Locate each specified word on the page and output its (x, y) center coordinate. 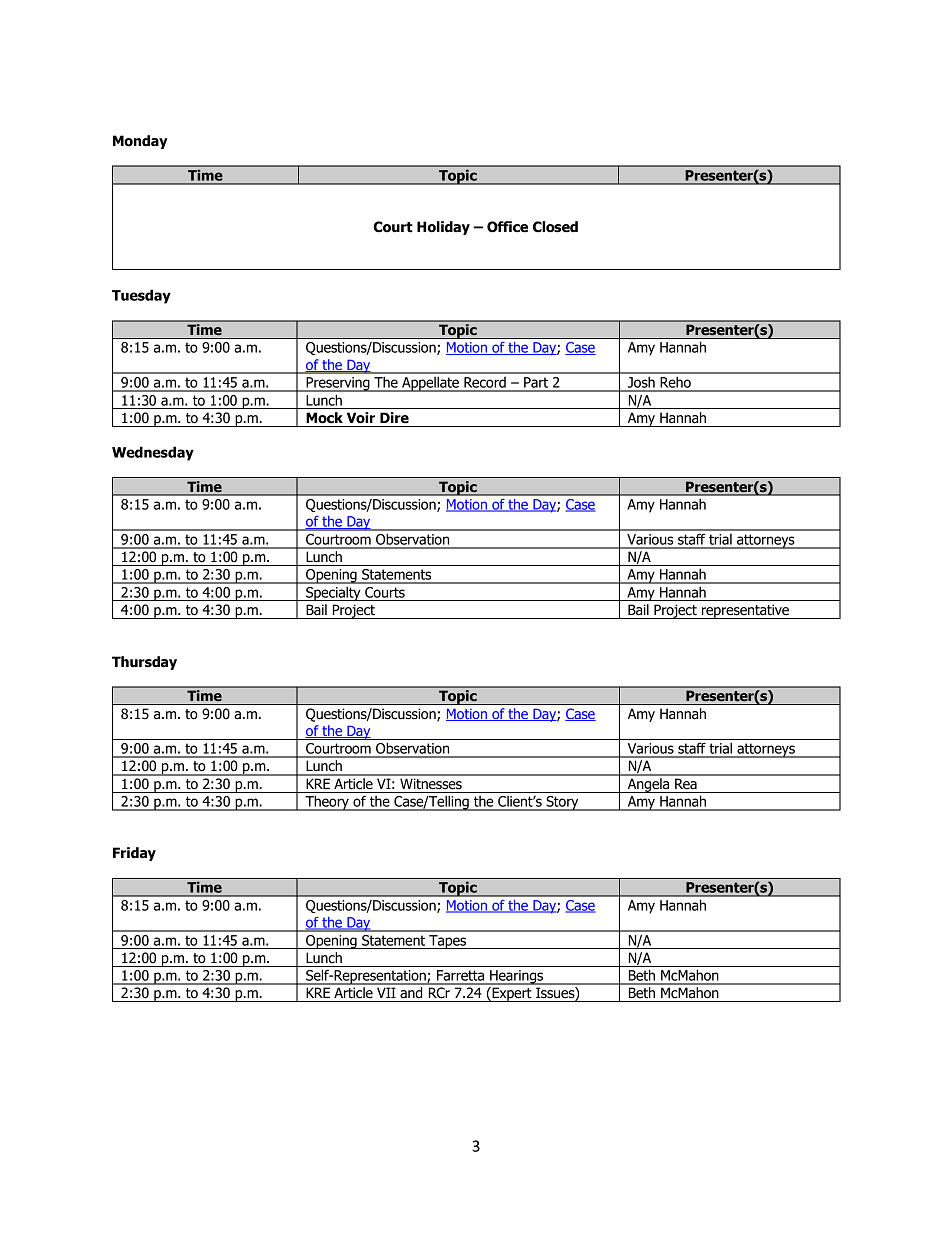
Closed (555, 227)
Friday (134, 854)
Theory (327, 803)
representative (745, 611)
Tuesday (141, 296)
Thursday (144, 663)
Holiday (443, 228)
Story (562, 803)
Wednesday (153, 453)
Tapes (448, 942)
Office (507, 227)
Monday (140, 142)
